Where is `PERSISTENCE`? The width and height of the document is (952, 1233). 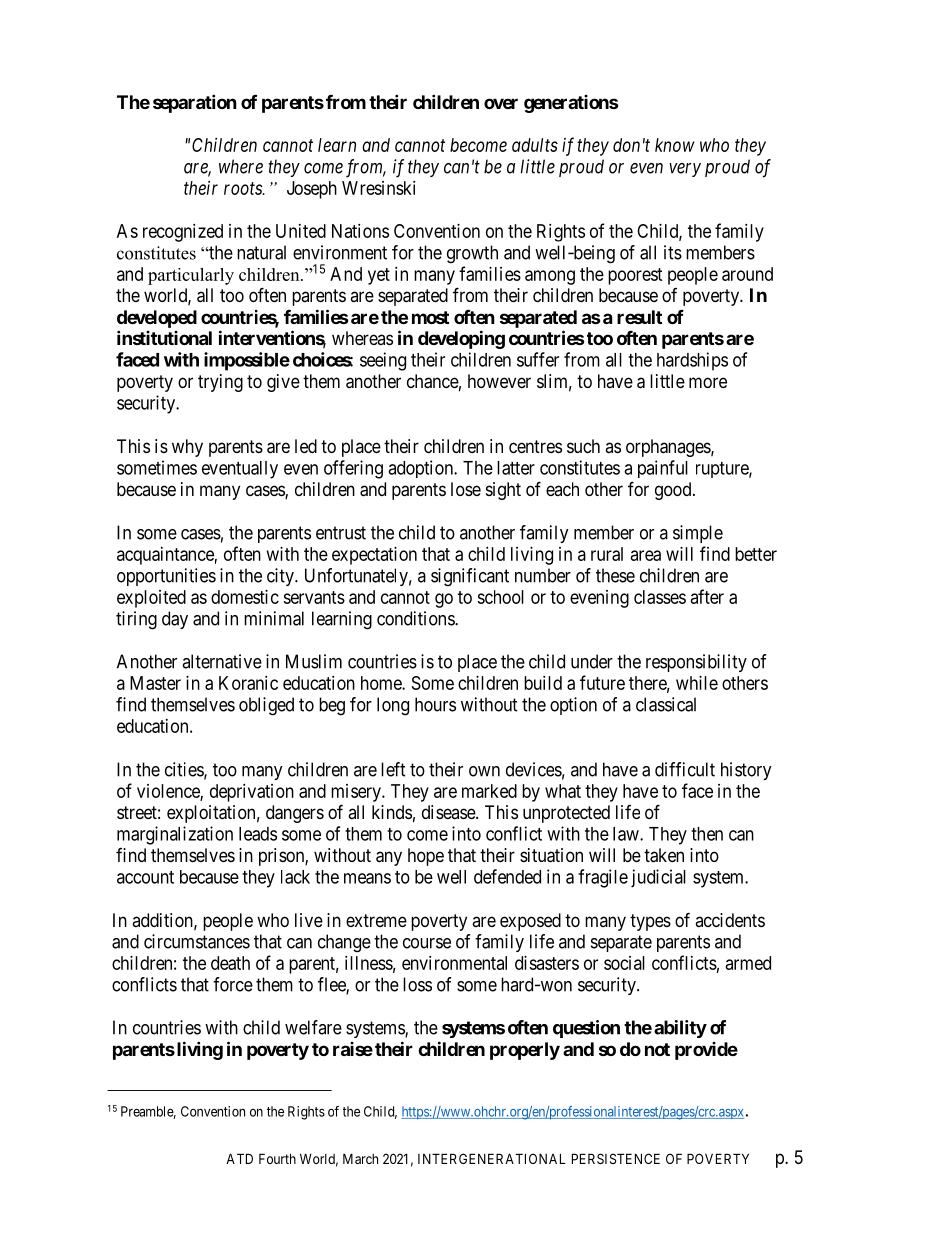 PERSISTENCE is located at coordinates (616, 1158).
